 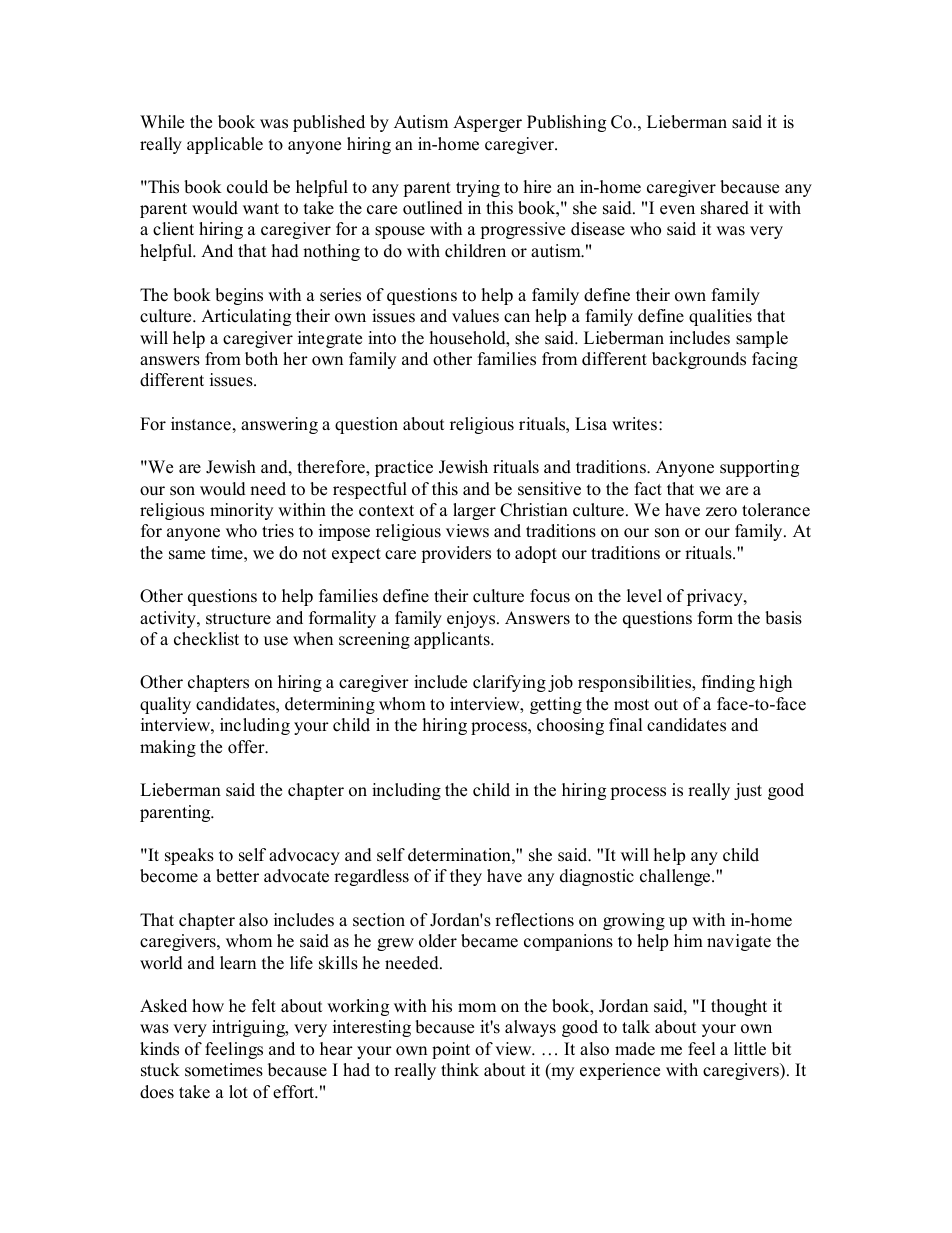 I want to click on enjoys, so click(x=472, y=619).
